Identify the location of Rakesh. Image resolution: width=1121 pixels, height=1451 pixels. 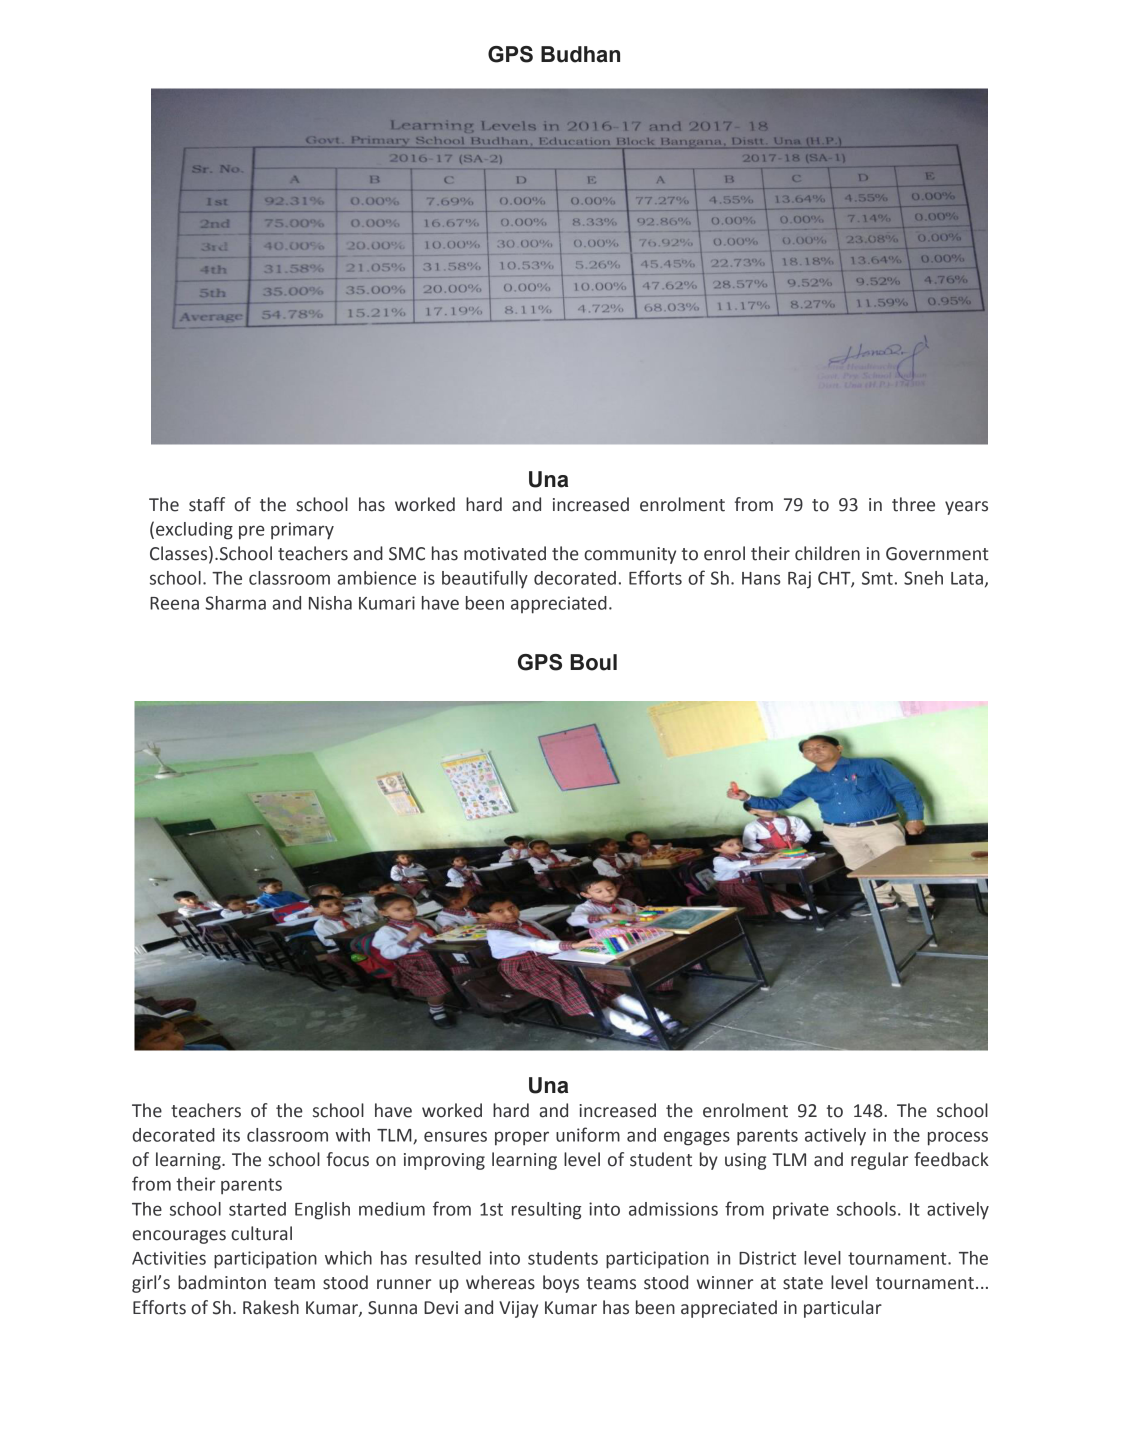
(271, 1307).
